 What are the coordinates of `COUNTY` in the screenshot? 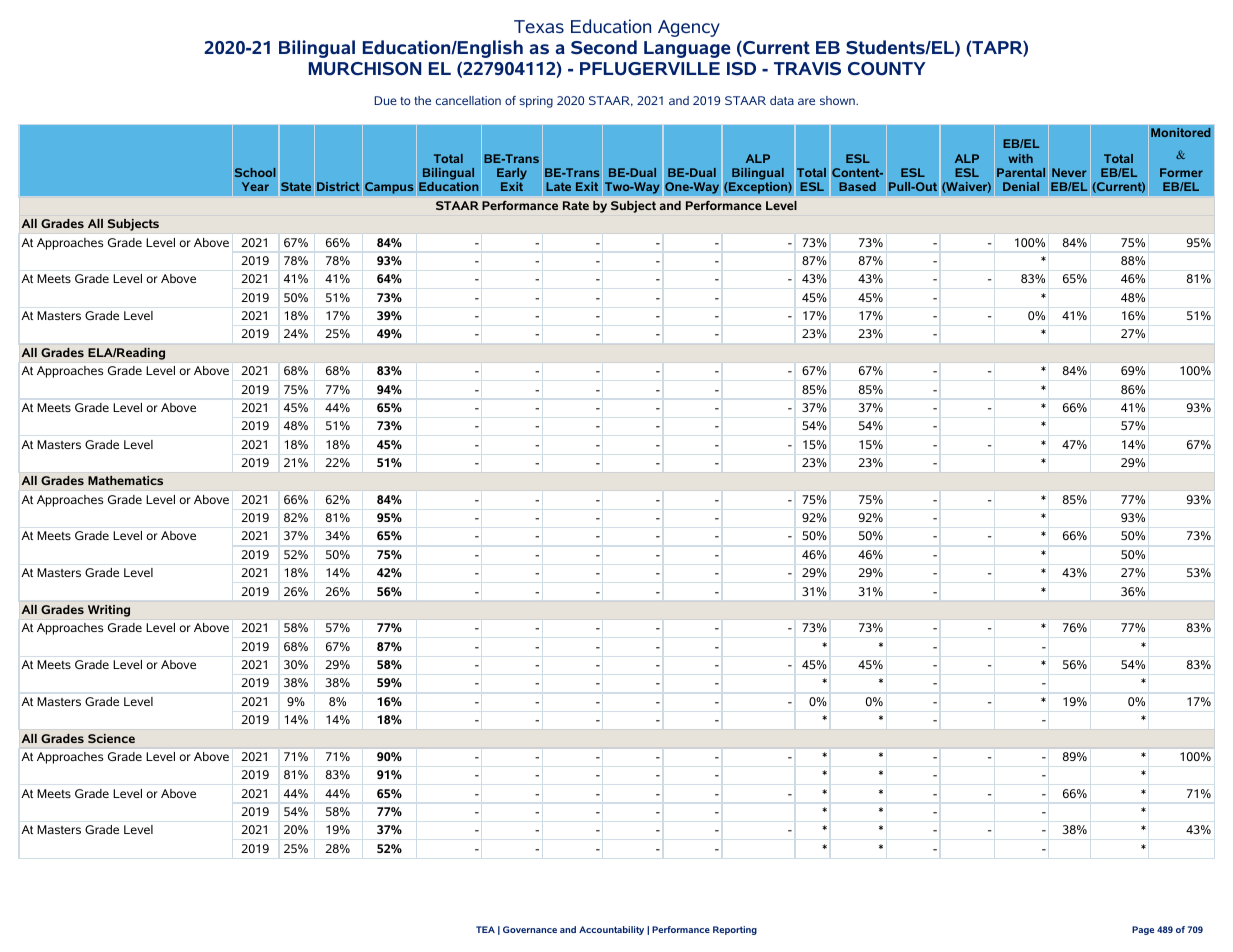 It's located at (887, 69).
